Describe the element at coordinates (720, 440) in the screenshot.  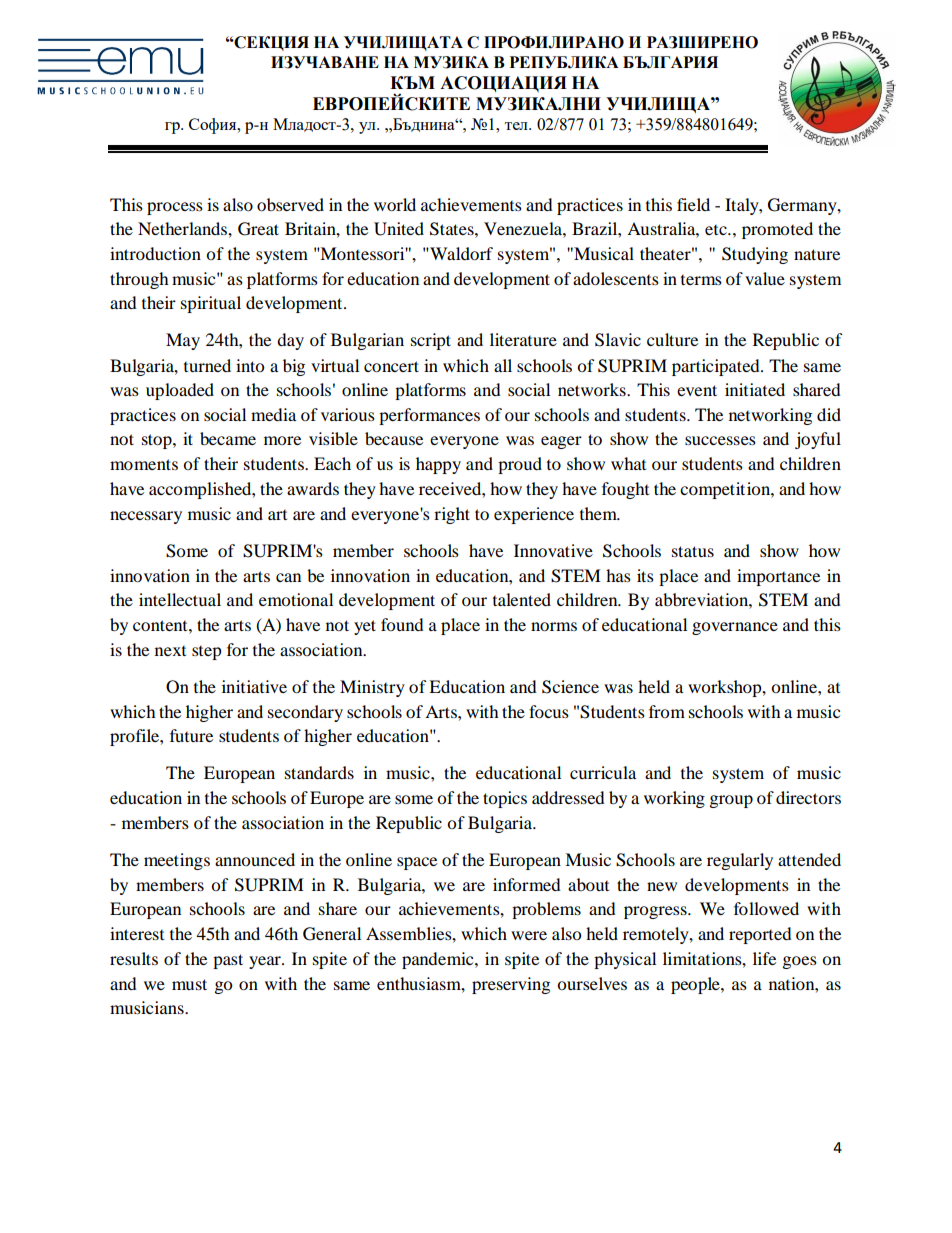
I see `successes` at that location.
